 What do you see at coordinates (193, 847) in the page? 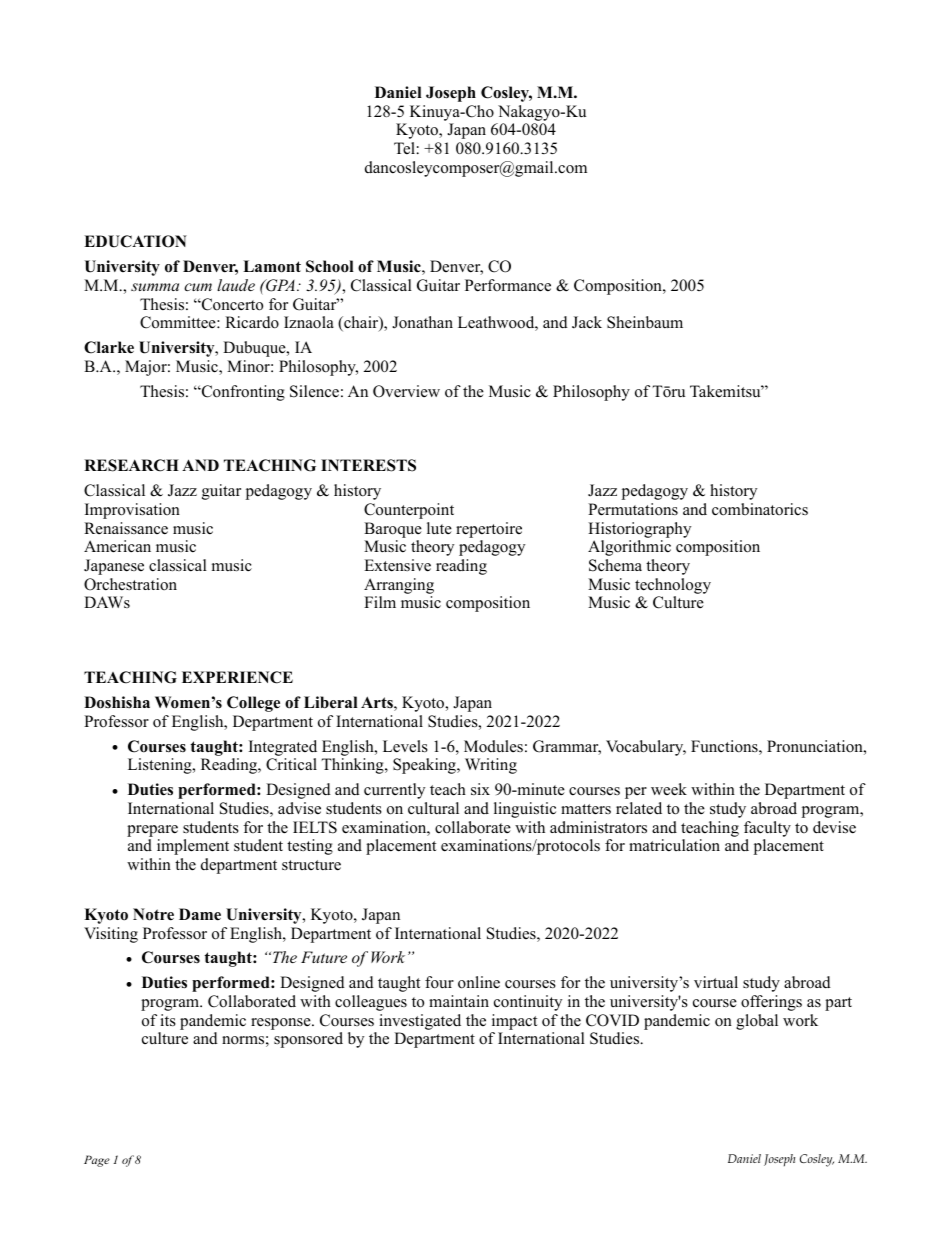
I see `implement` at bounding box center [193, 847].
